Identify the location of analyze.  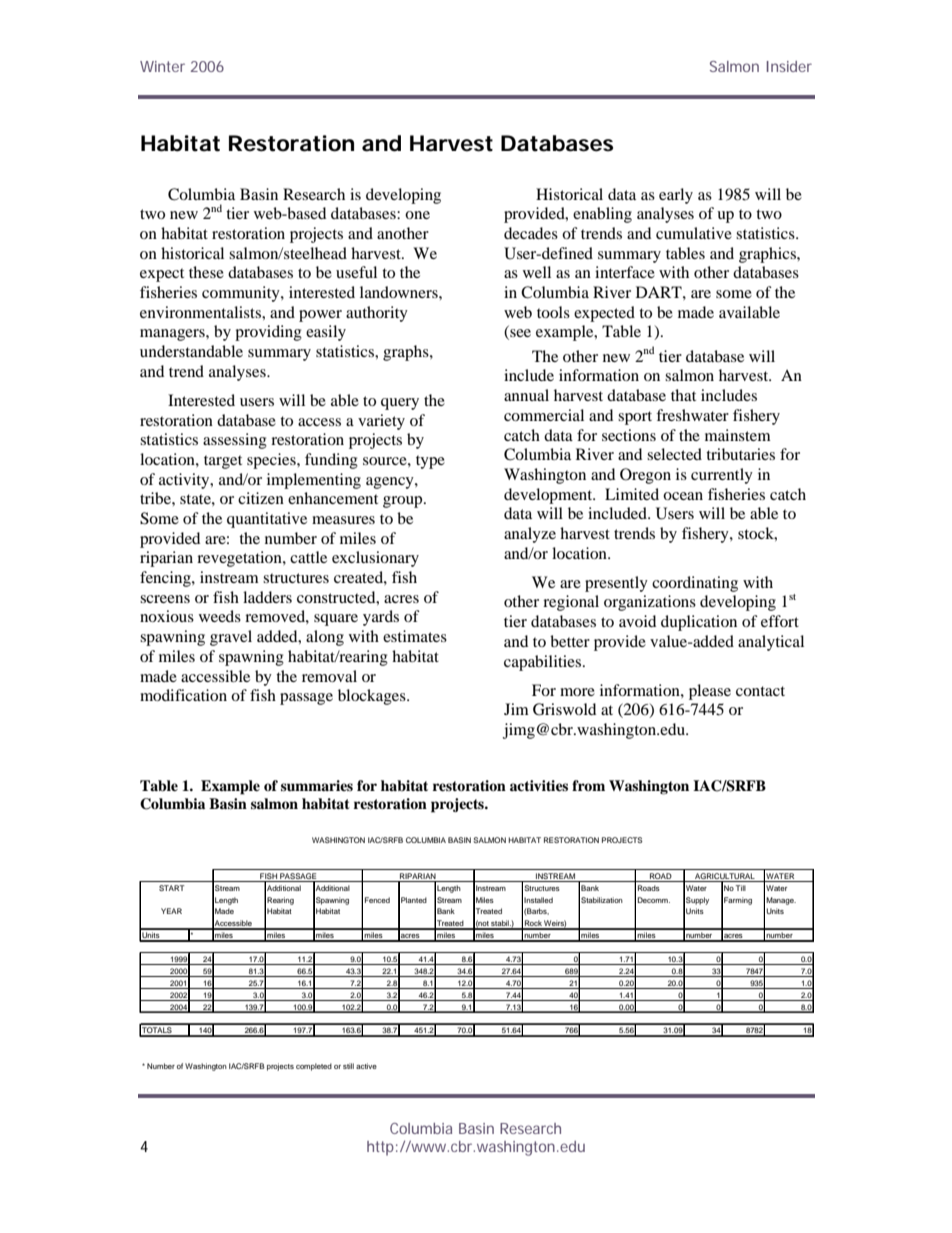
(530, 535).
